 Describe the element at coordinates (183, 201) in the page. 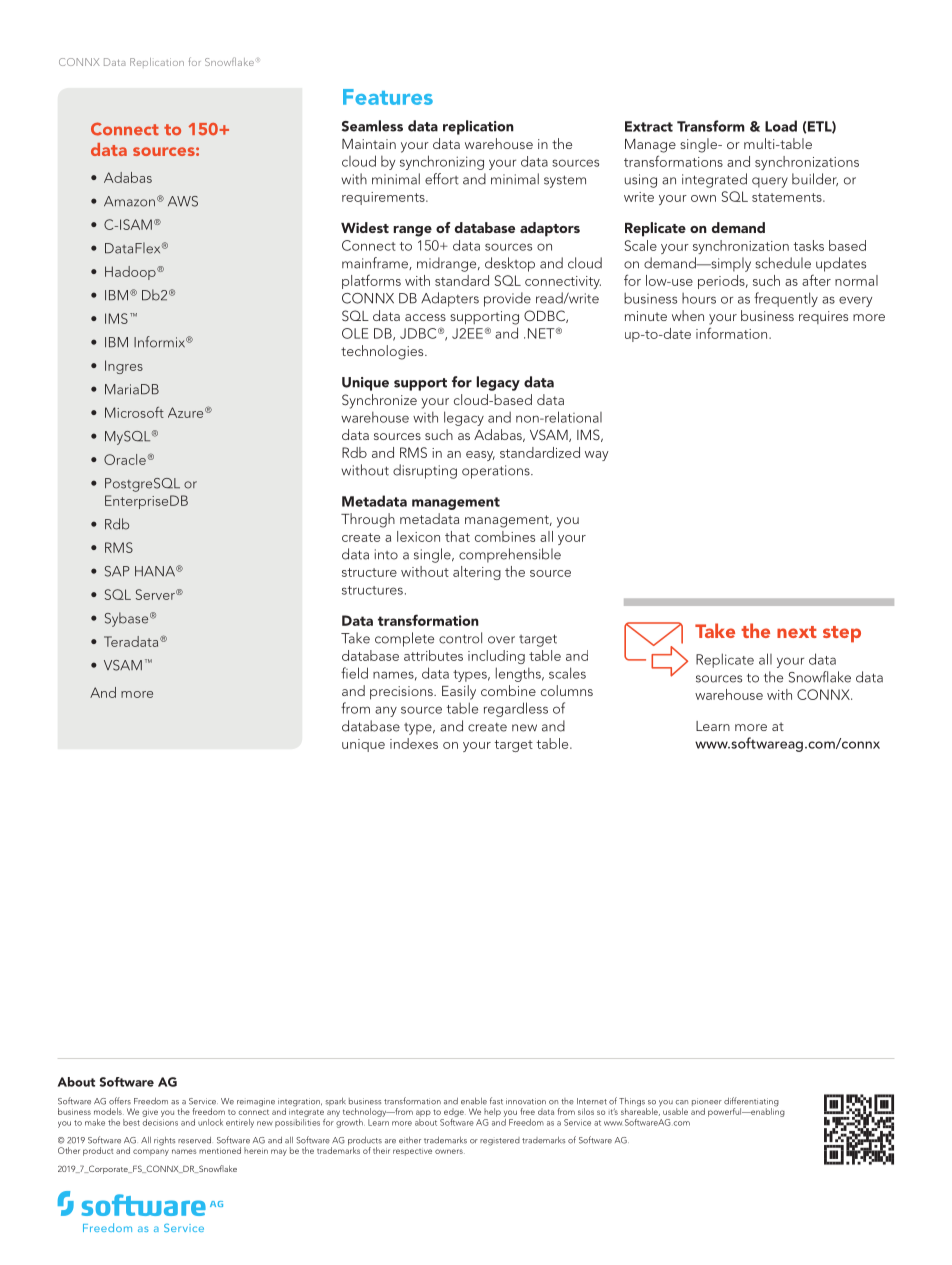

I see `AWS` at that location.
